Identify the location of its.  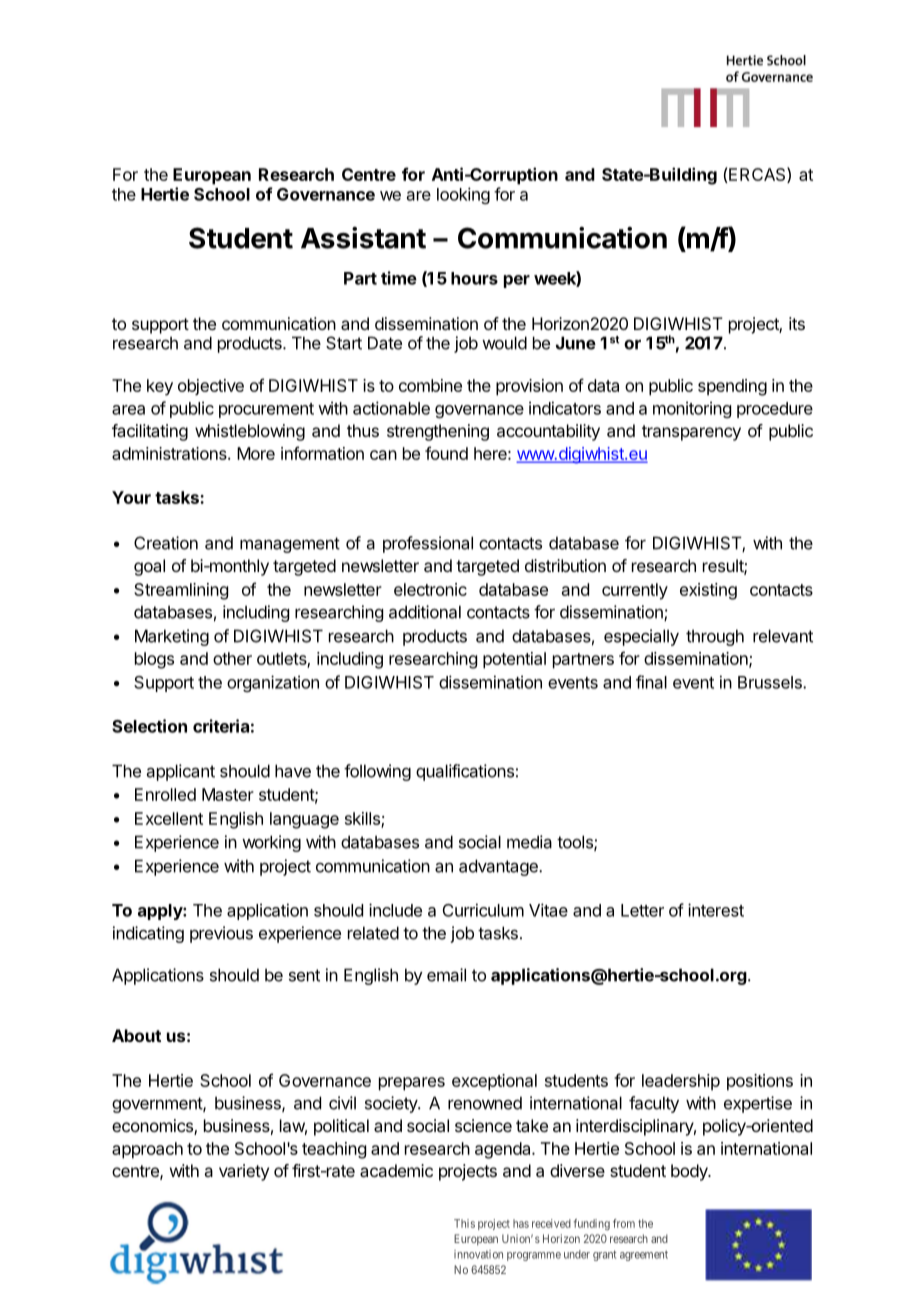
(797, 323).
